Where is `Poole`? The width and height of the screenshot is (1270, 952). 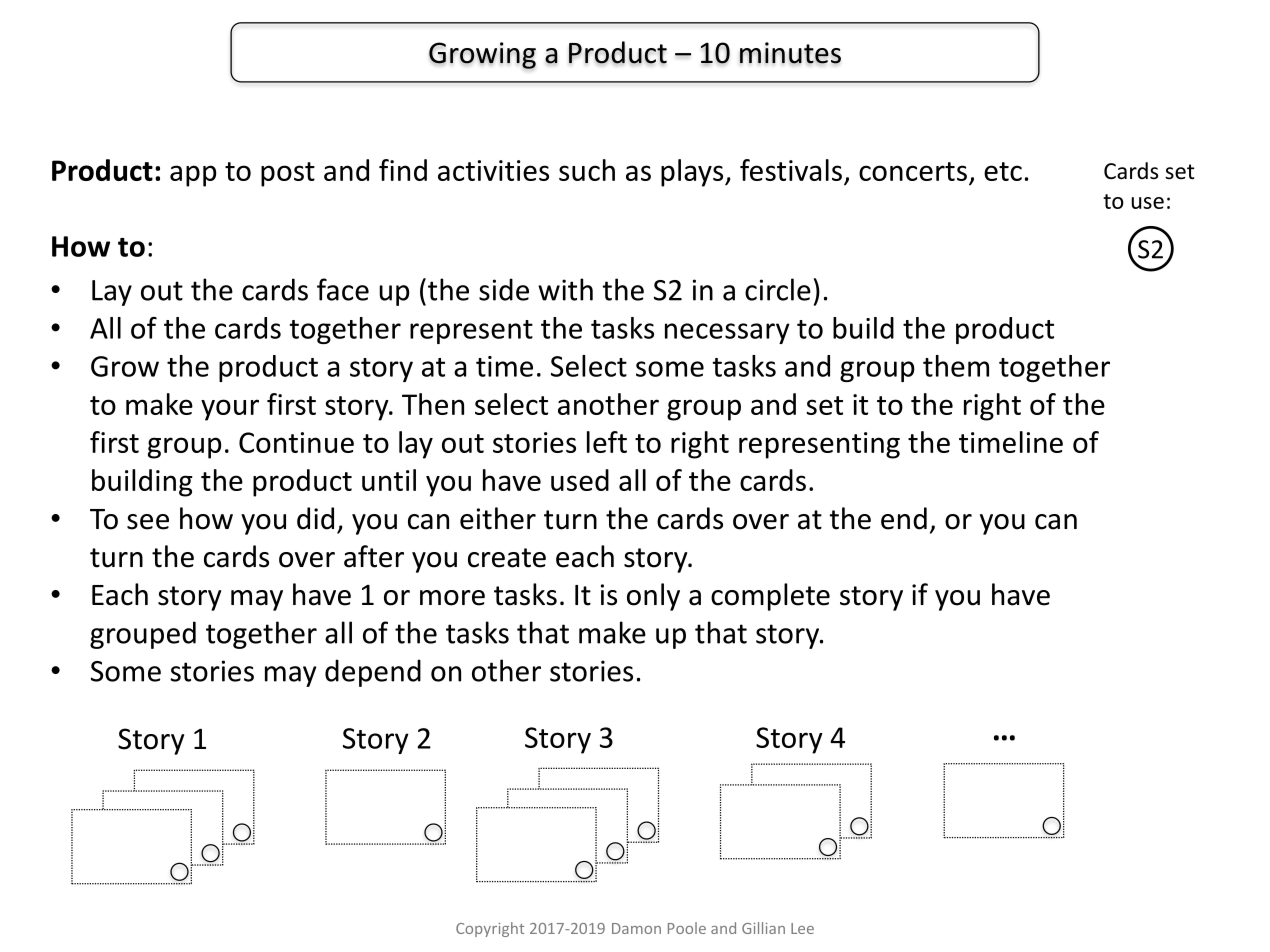
Poole is located at coordinates (687, 928).
